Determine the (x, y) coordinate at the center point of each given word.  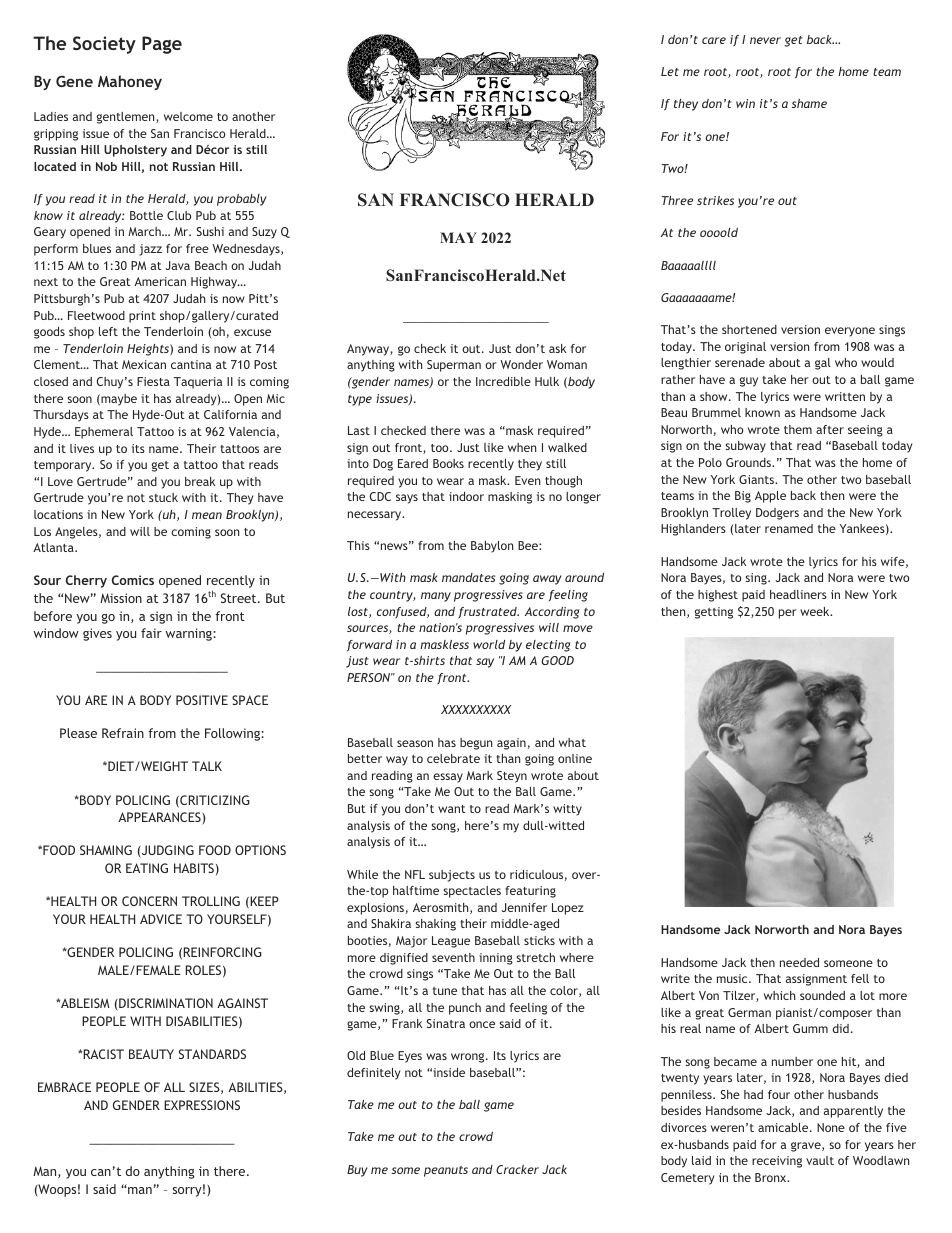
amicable (784, 1127)
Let (670, 71)
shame (809, 103)
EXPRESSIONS (202, 1105)
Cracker (517, 1169)
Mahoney (130, 82)
